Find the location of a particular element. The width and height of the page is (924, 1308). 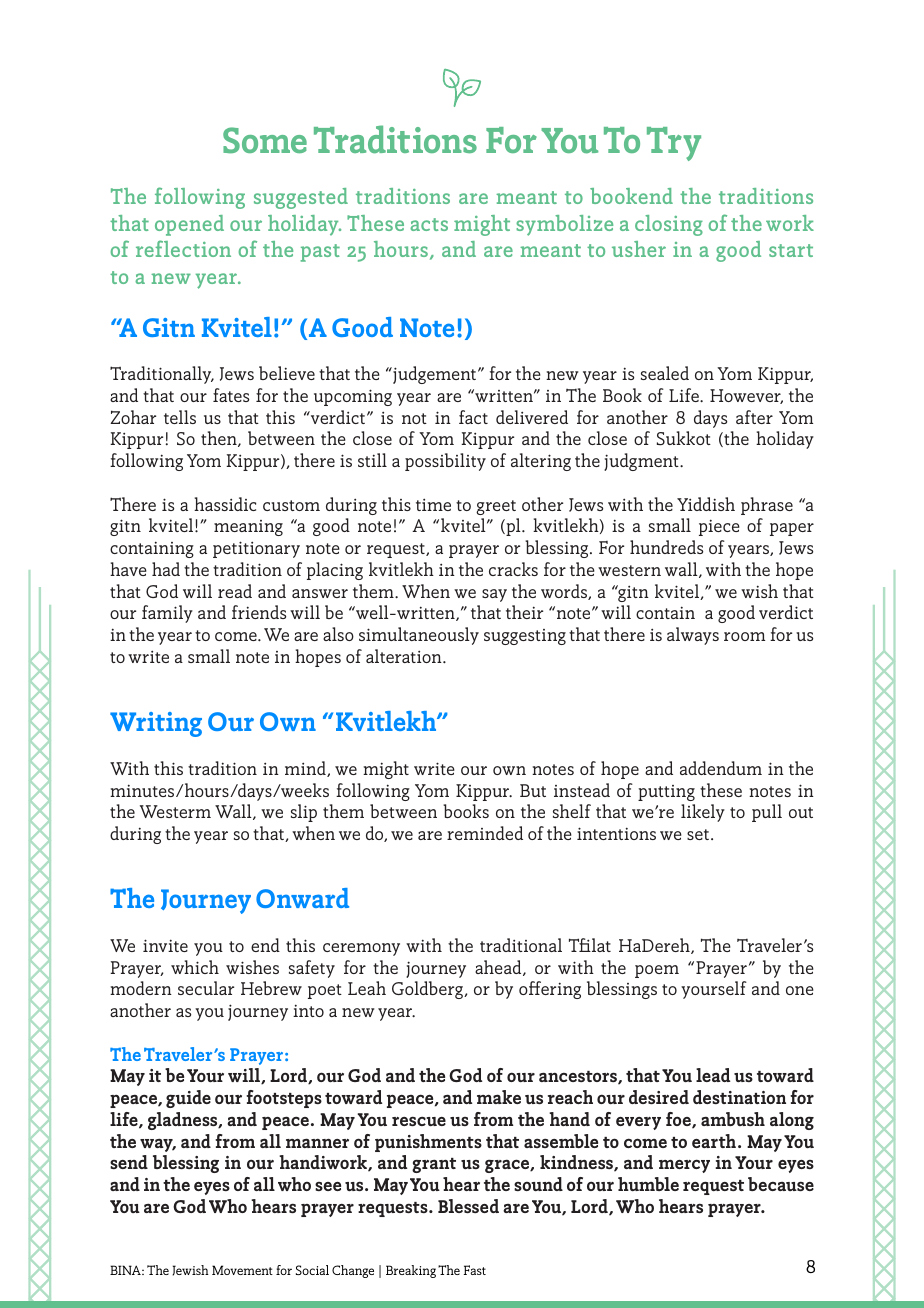

Try is located at coordinates (674, 144).
